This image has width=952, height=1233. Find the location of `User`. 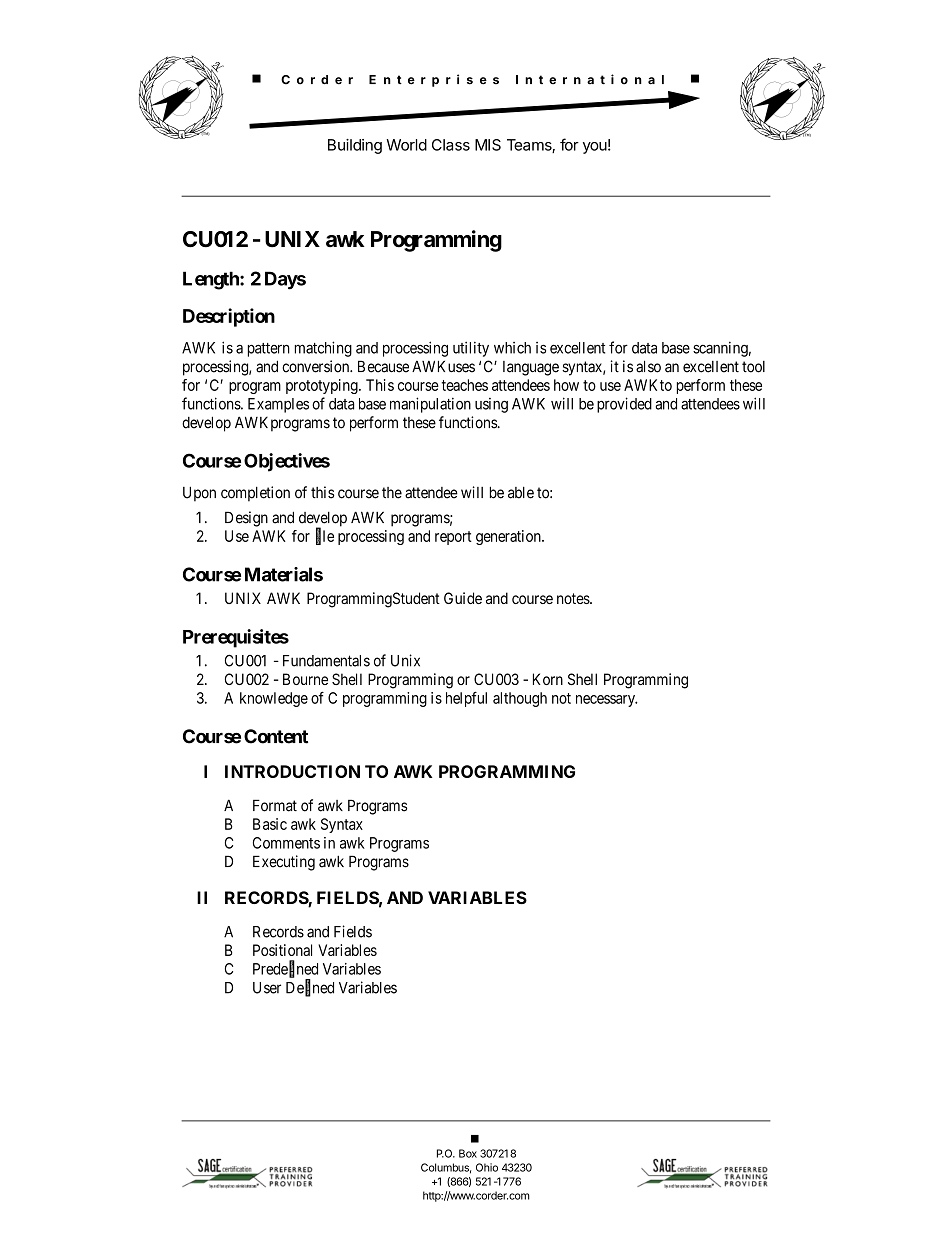

User is located at coordinates (267, 988).
